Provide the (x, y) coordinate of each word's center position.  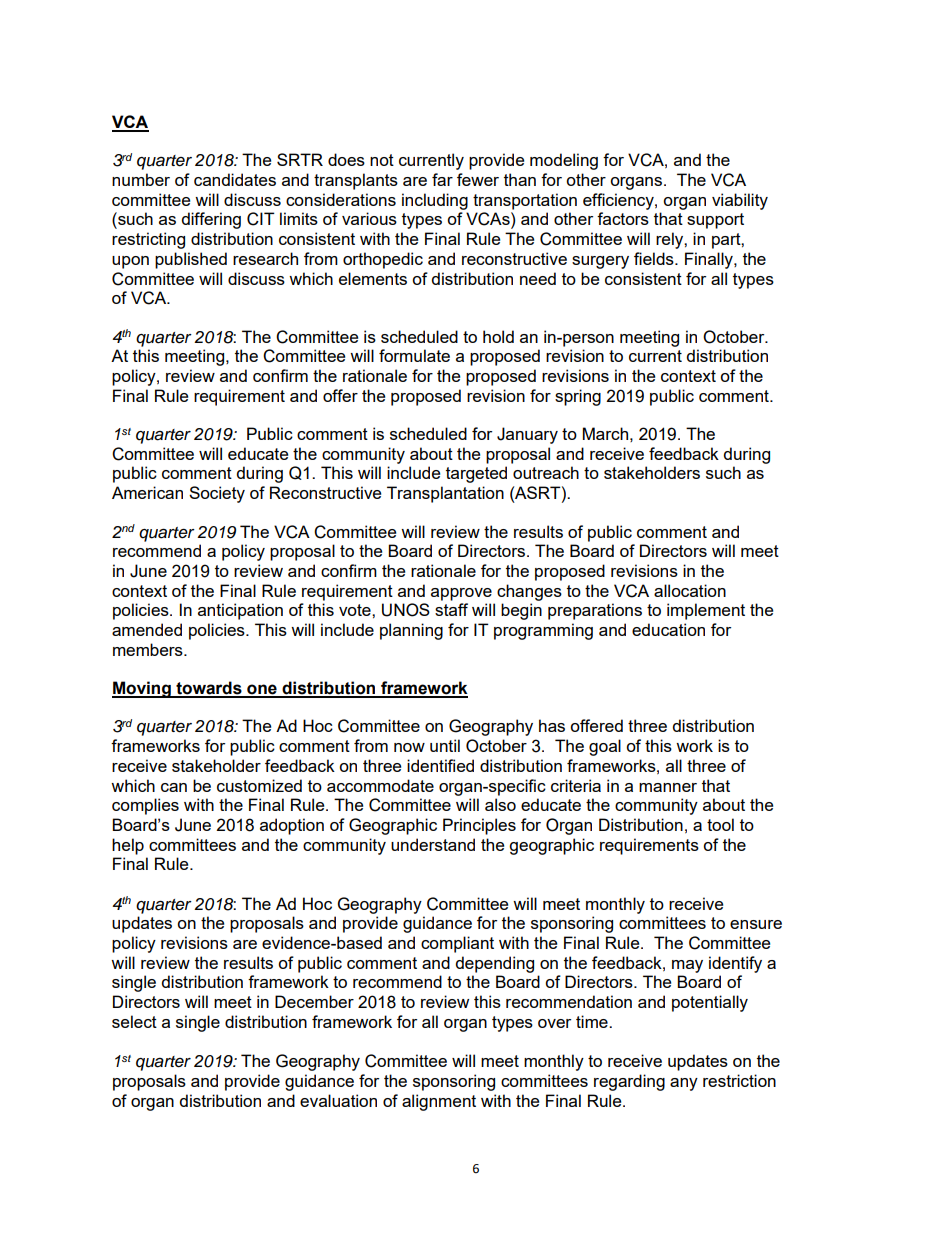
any (684, 1084)
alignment (439, 1102)
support (715, 221)
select (134, 1021)
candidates (235, 179)
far (442, 179)
